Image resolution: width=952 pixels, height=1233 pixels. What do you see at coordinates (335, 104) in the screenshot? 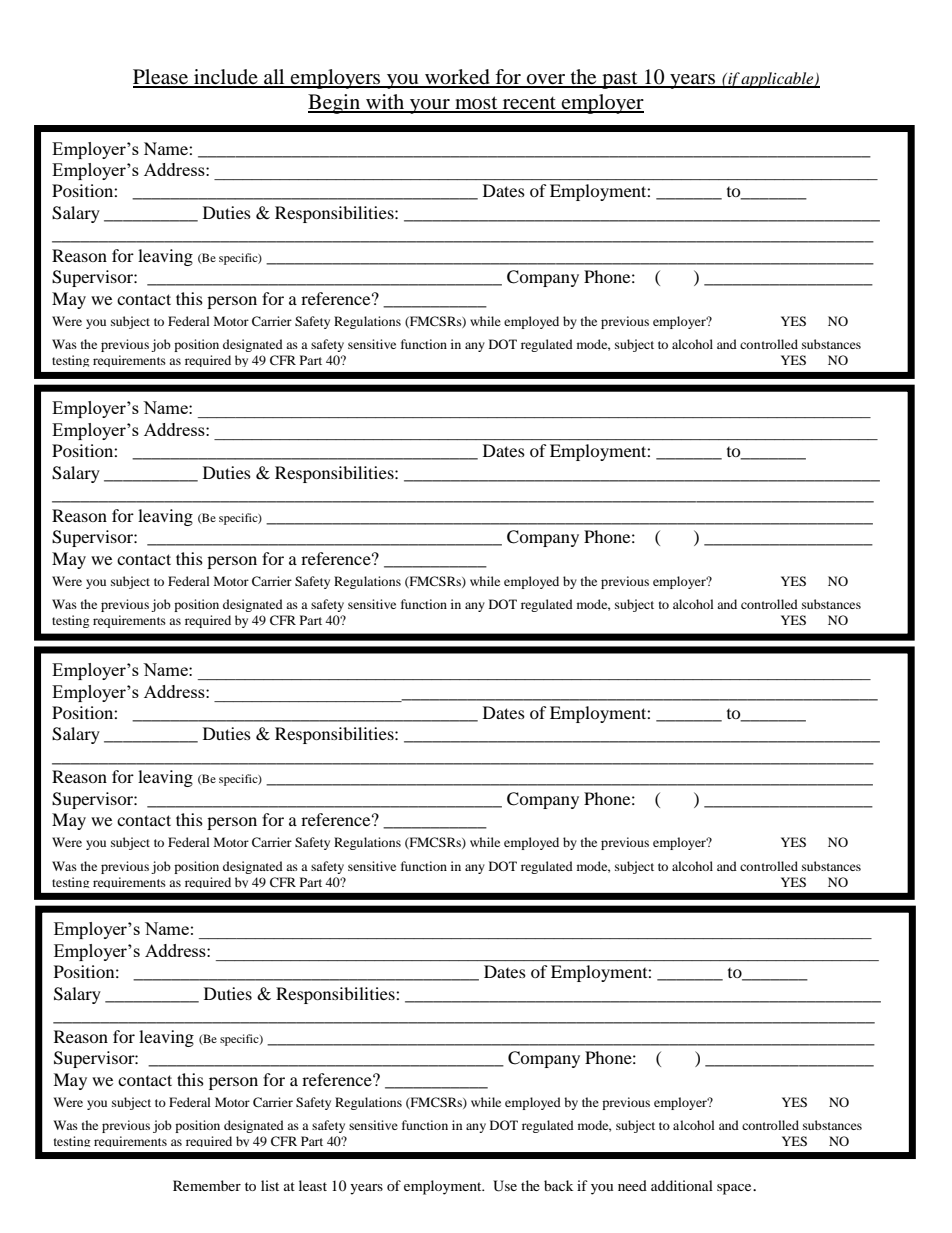
I see `Begin` at bounding box center [335, 104].
